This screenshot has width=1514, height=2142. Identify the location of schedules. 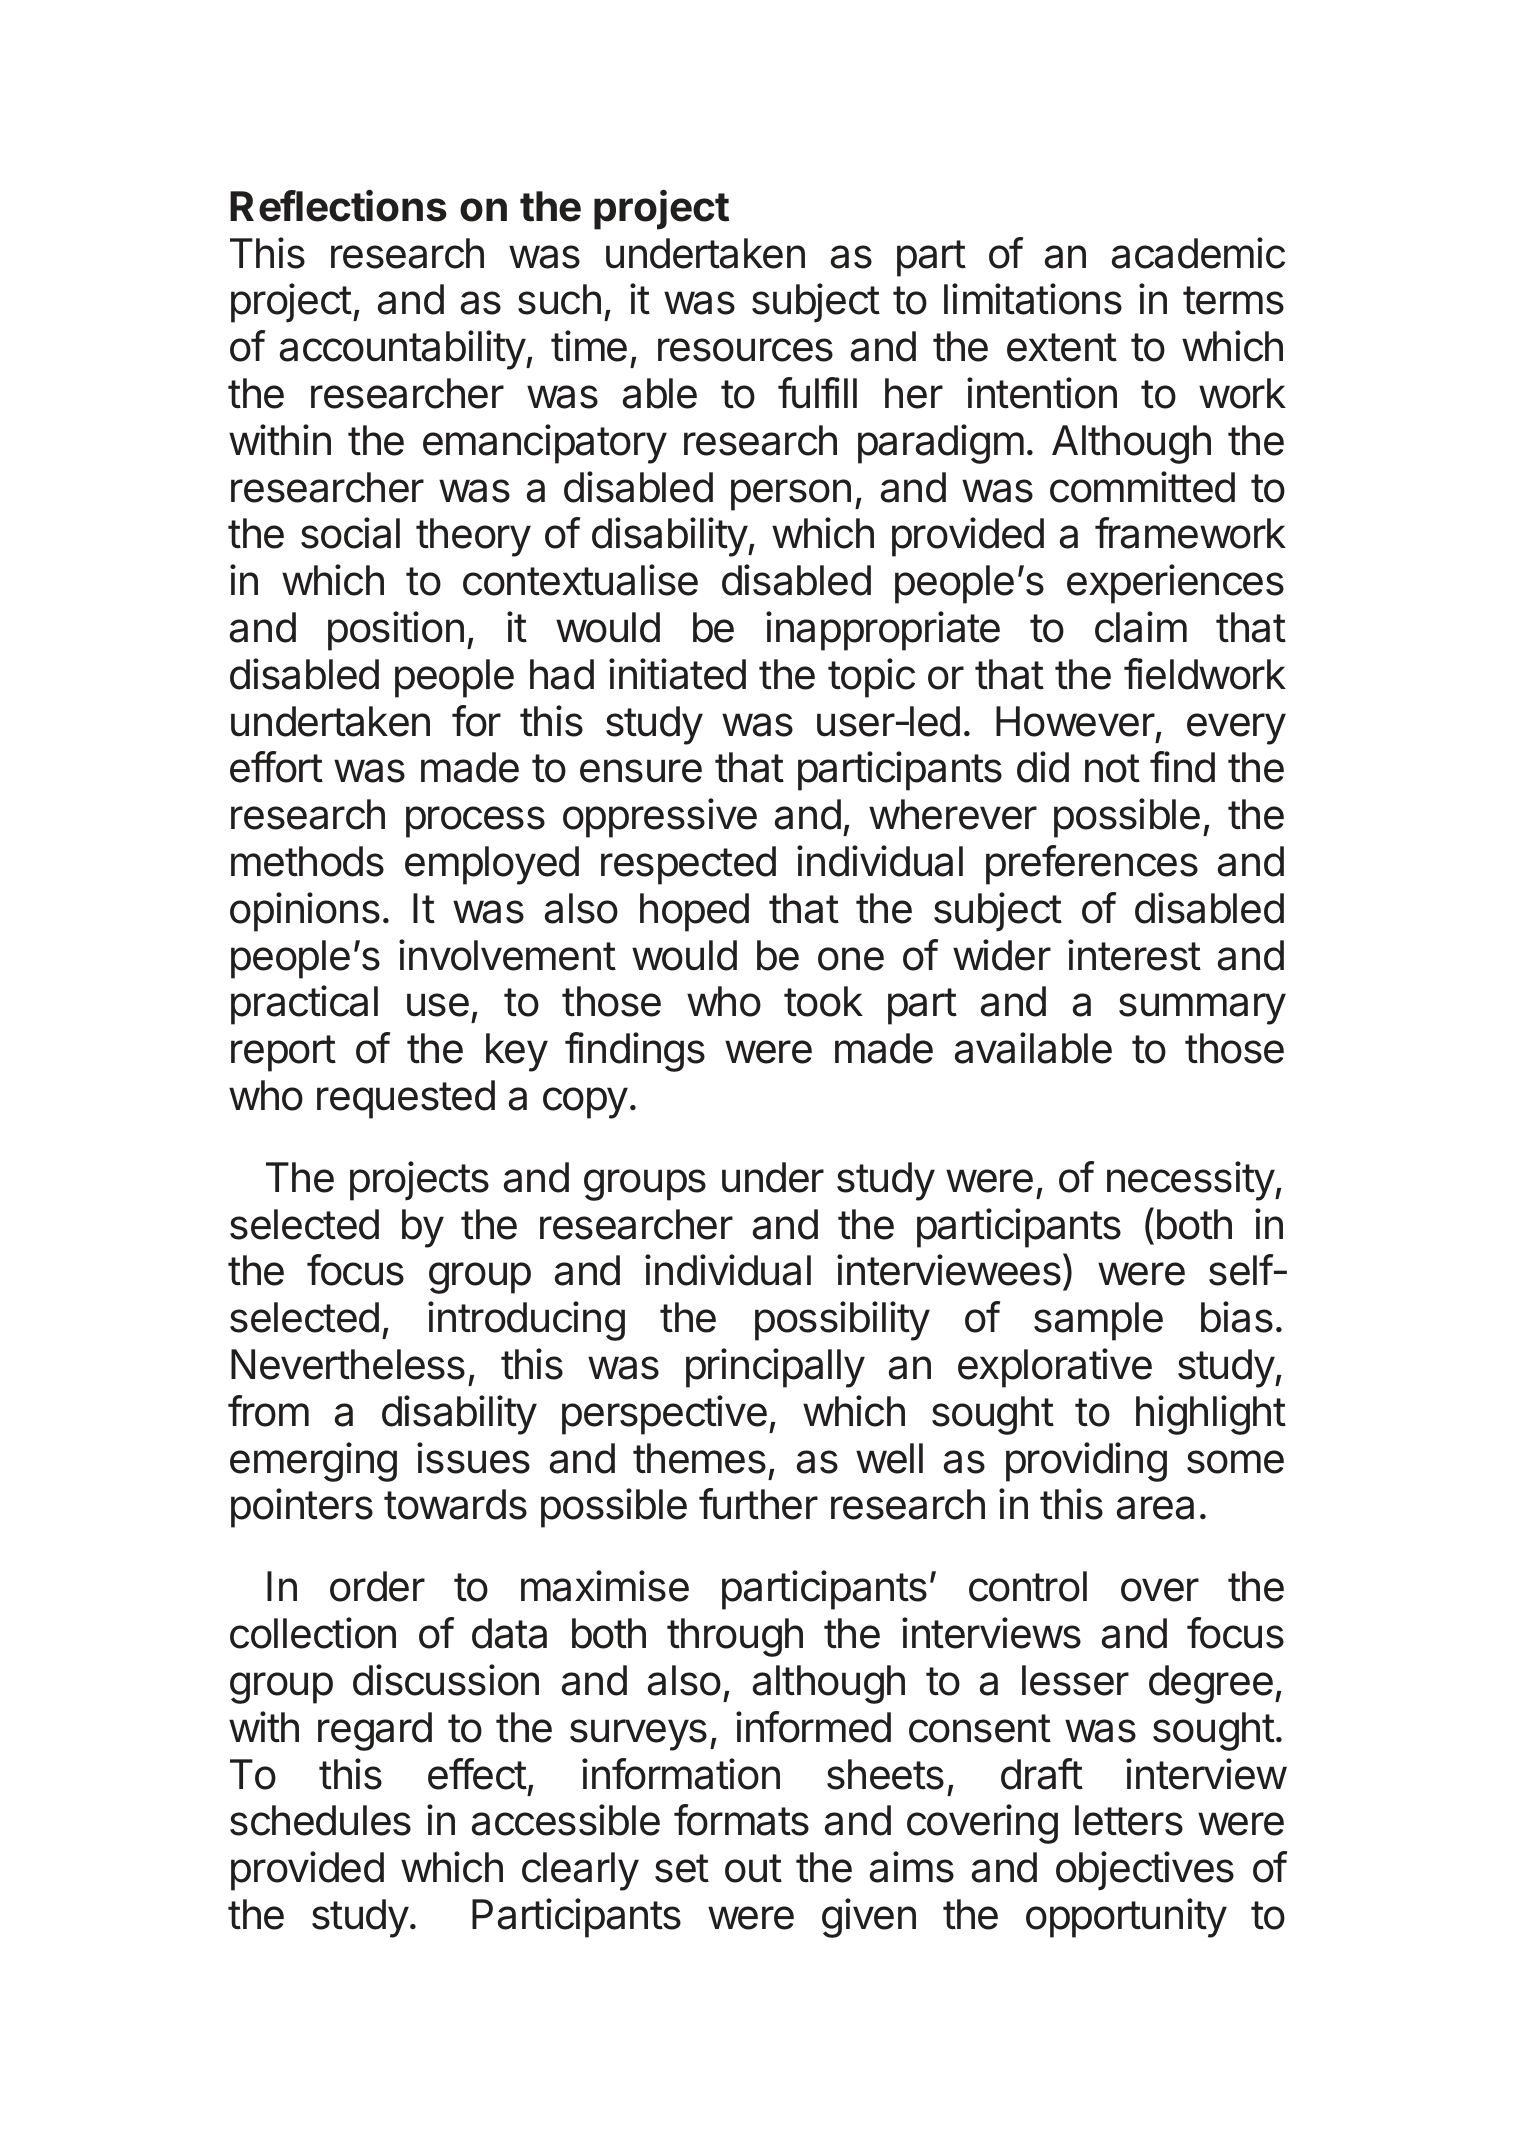
(320, 1820).
